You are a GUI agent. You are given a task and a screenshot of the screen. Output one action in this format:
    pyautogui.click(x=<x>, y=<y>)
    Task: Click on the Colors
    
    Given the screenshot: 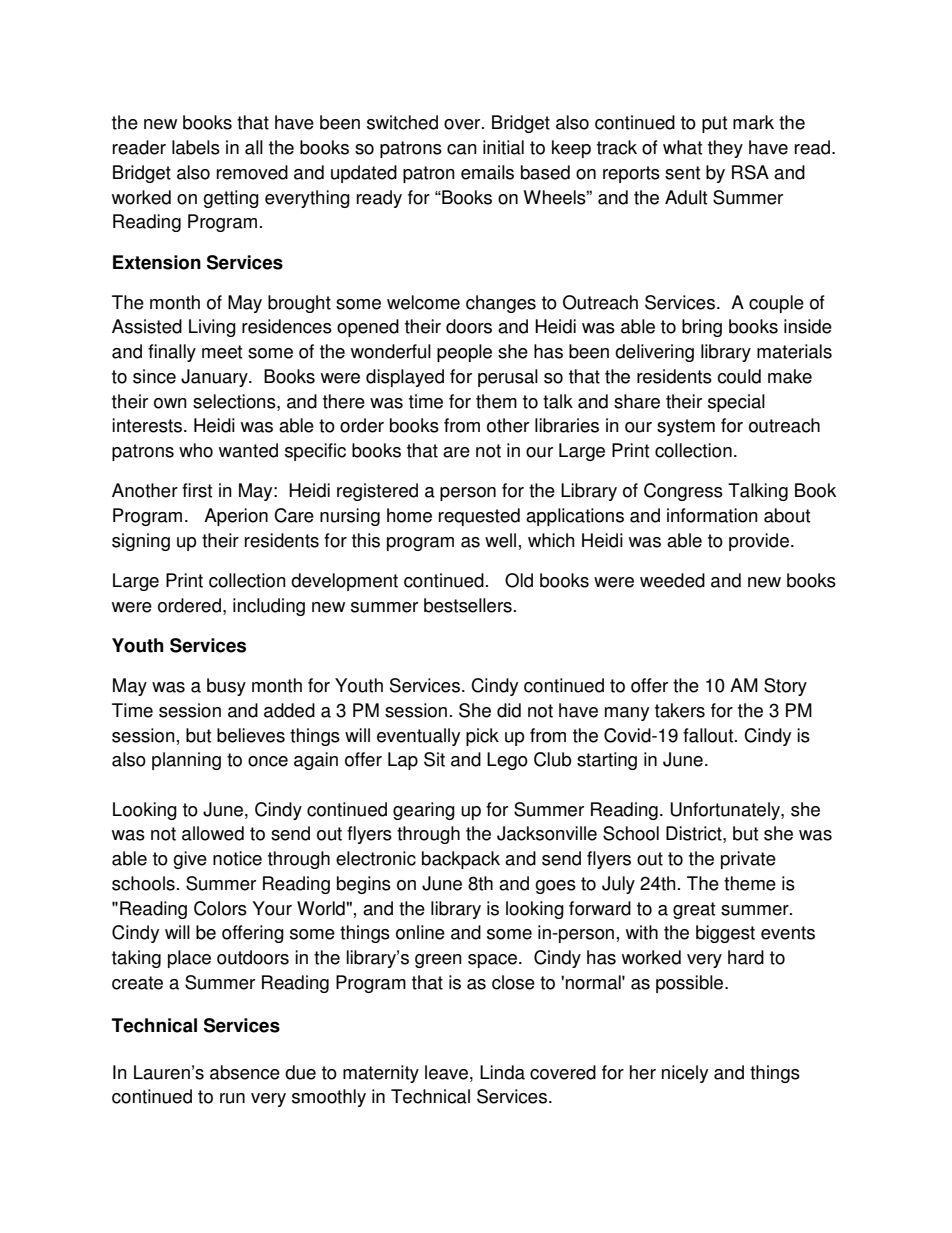 What is the action you would take?
    pyautogui.click(x=220, y=908)
